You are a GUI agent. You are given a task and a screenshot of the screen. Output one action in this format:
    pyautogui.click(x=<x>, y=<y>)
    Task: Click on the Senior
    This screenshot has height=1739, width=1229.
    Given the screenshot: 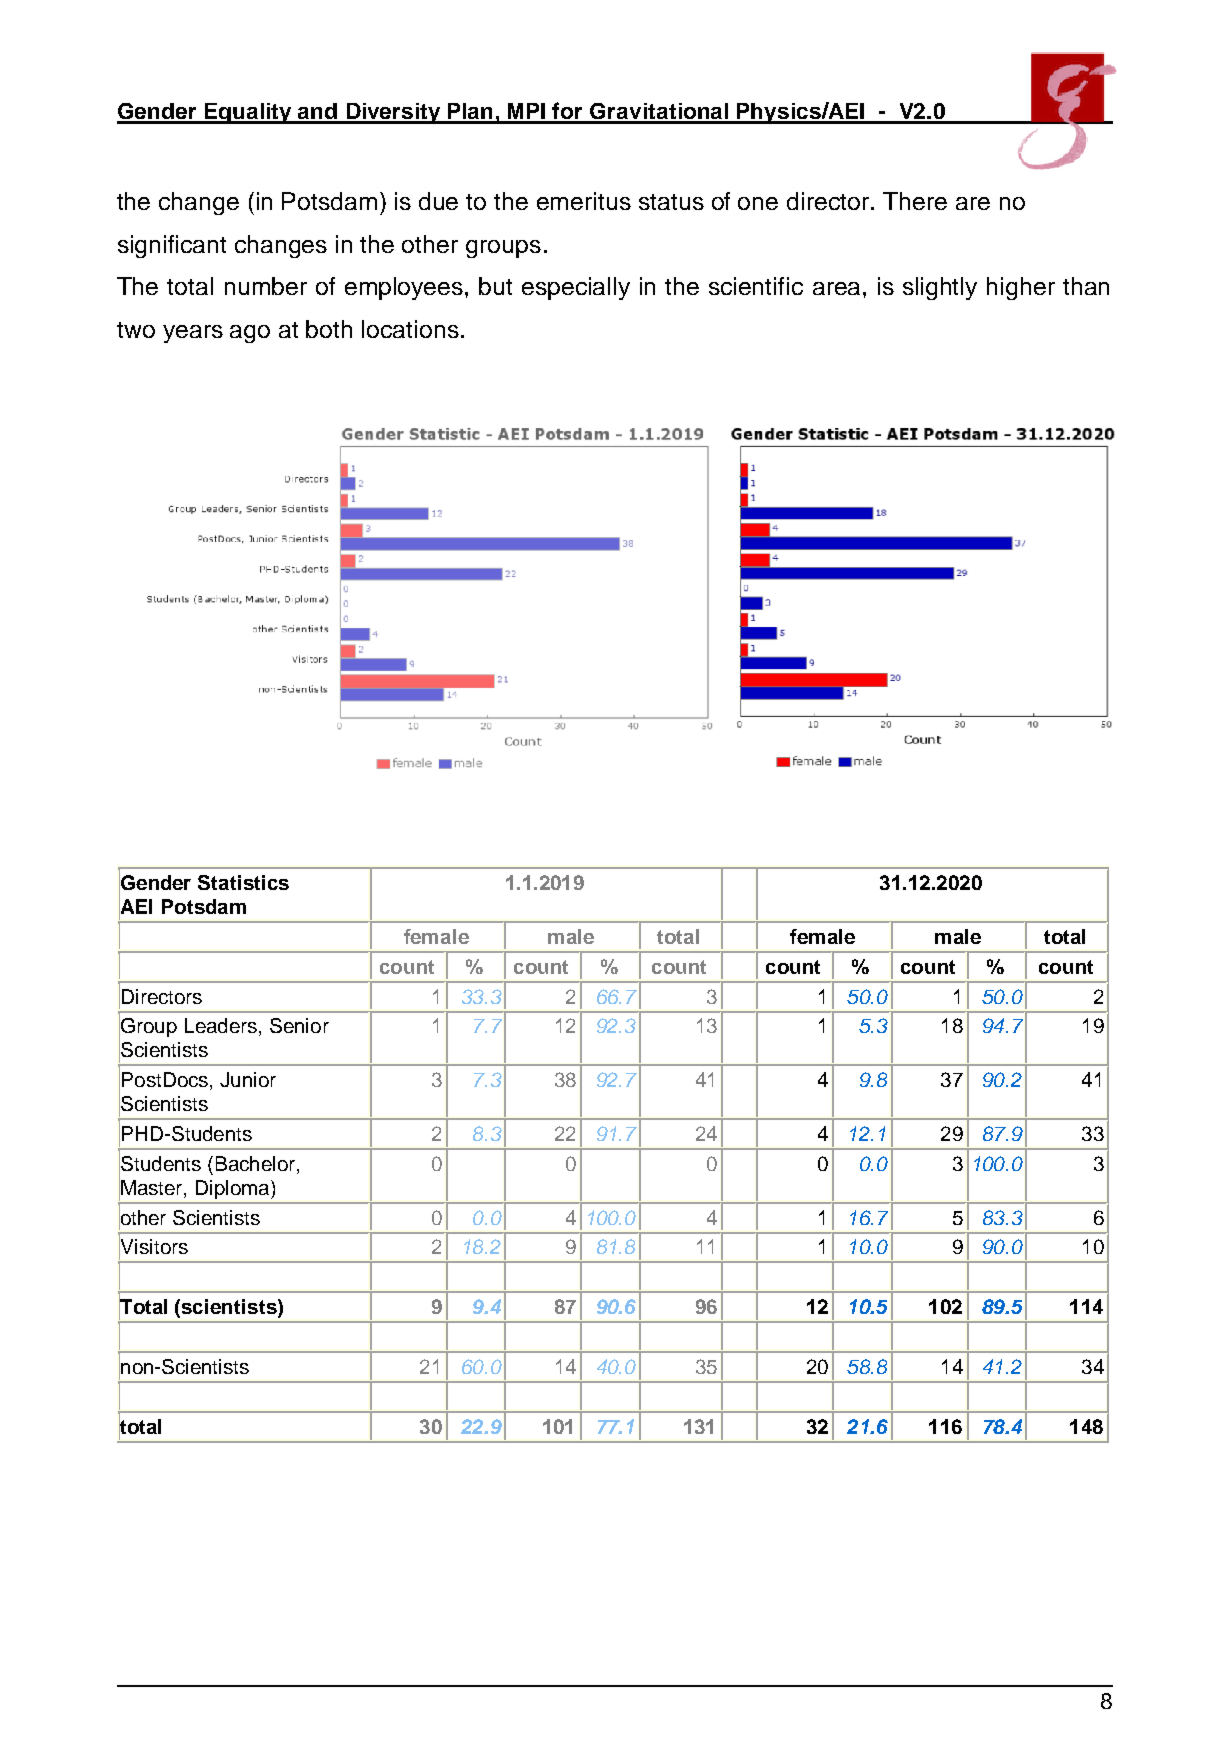 What is the action you would take?
    pyautogui.click(x=299, y=1025)
